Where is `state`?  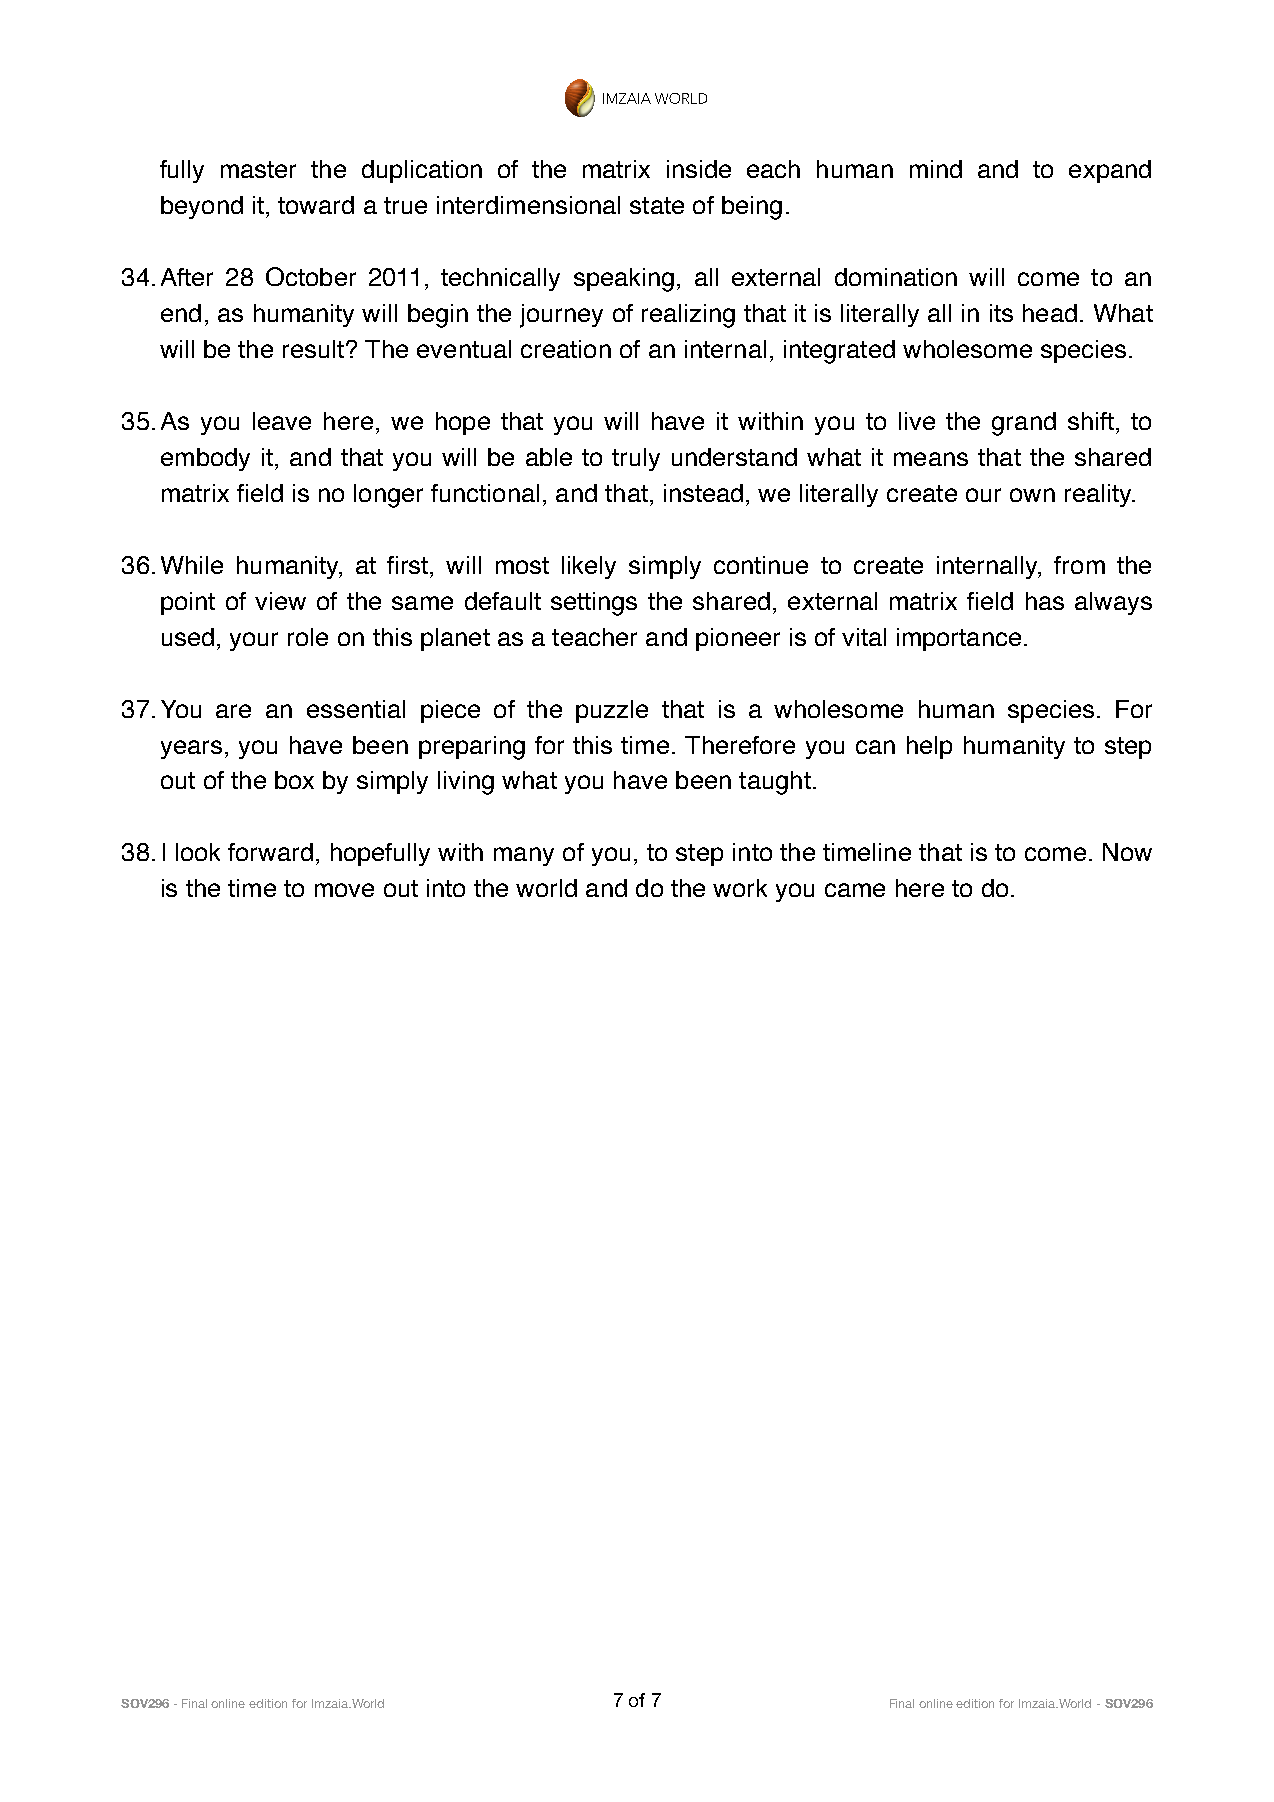 state is located at coordinates (657, 205).
